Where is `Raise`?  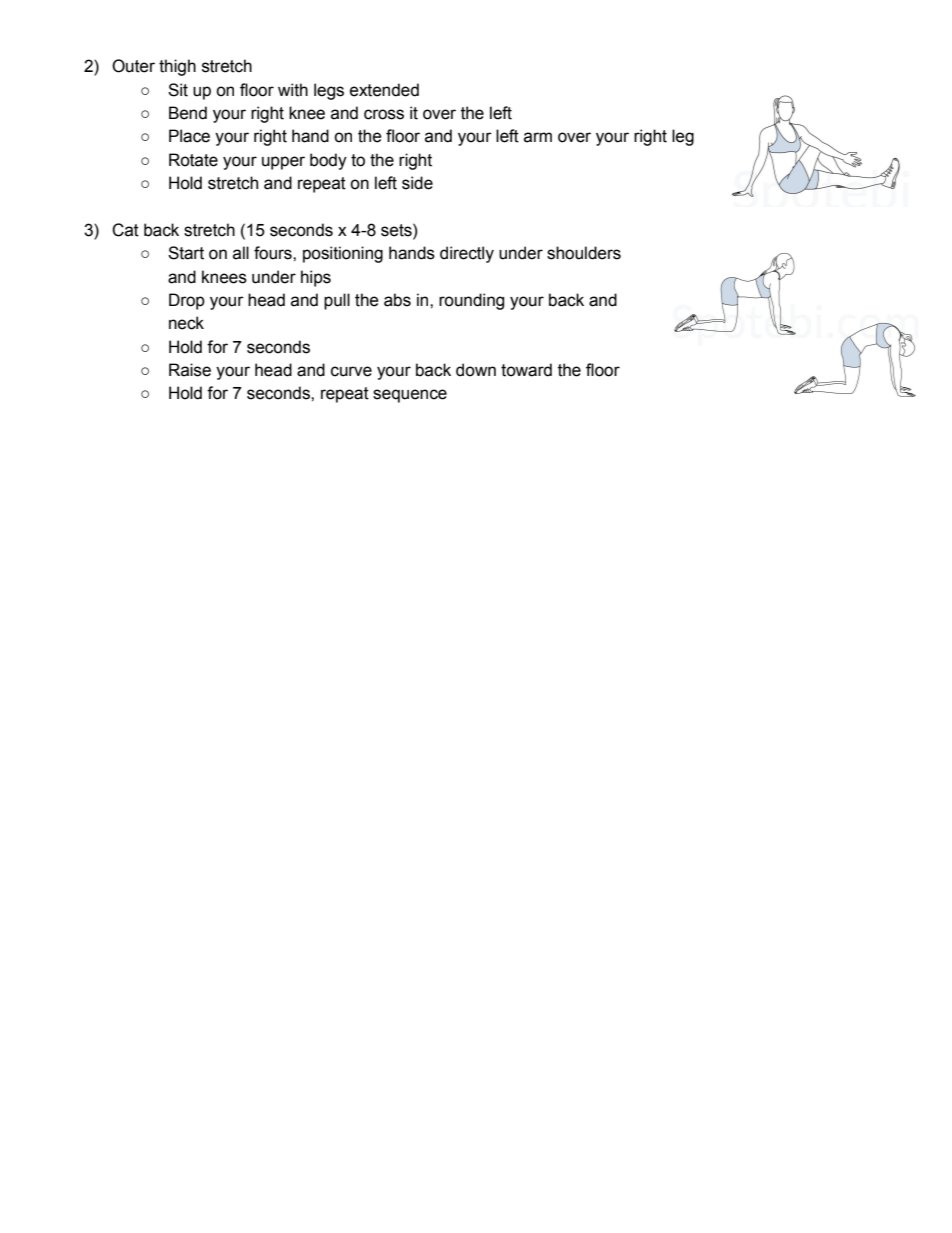
Raise is located at coordinates (190, 370).
